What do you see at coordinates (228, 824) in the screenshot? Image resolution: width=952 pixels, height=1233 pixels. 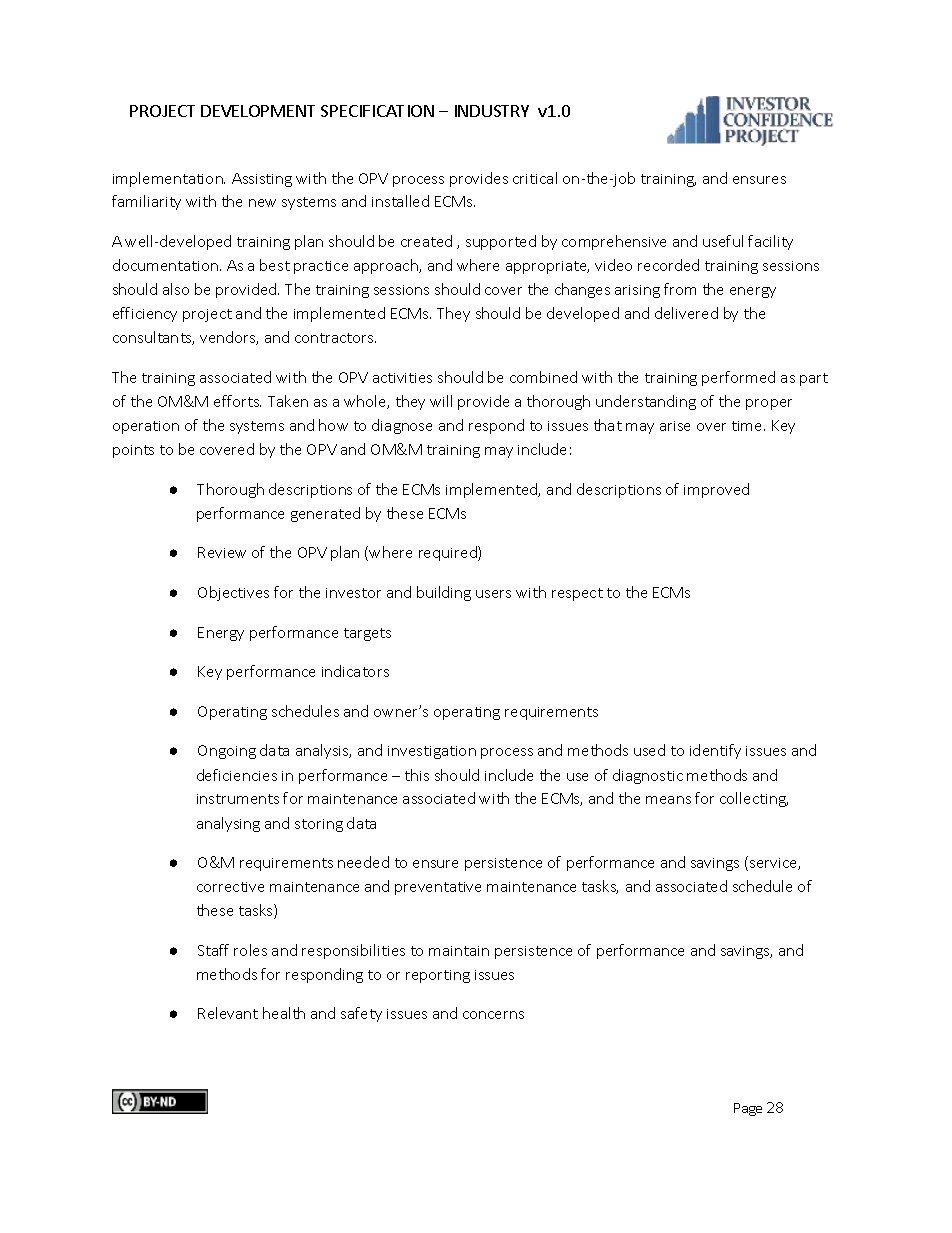 I see `analysing` at bounding box center [228, 824].
